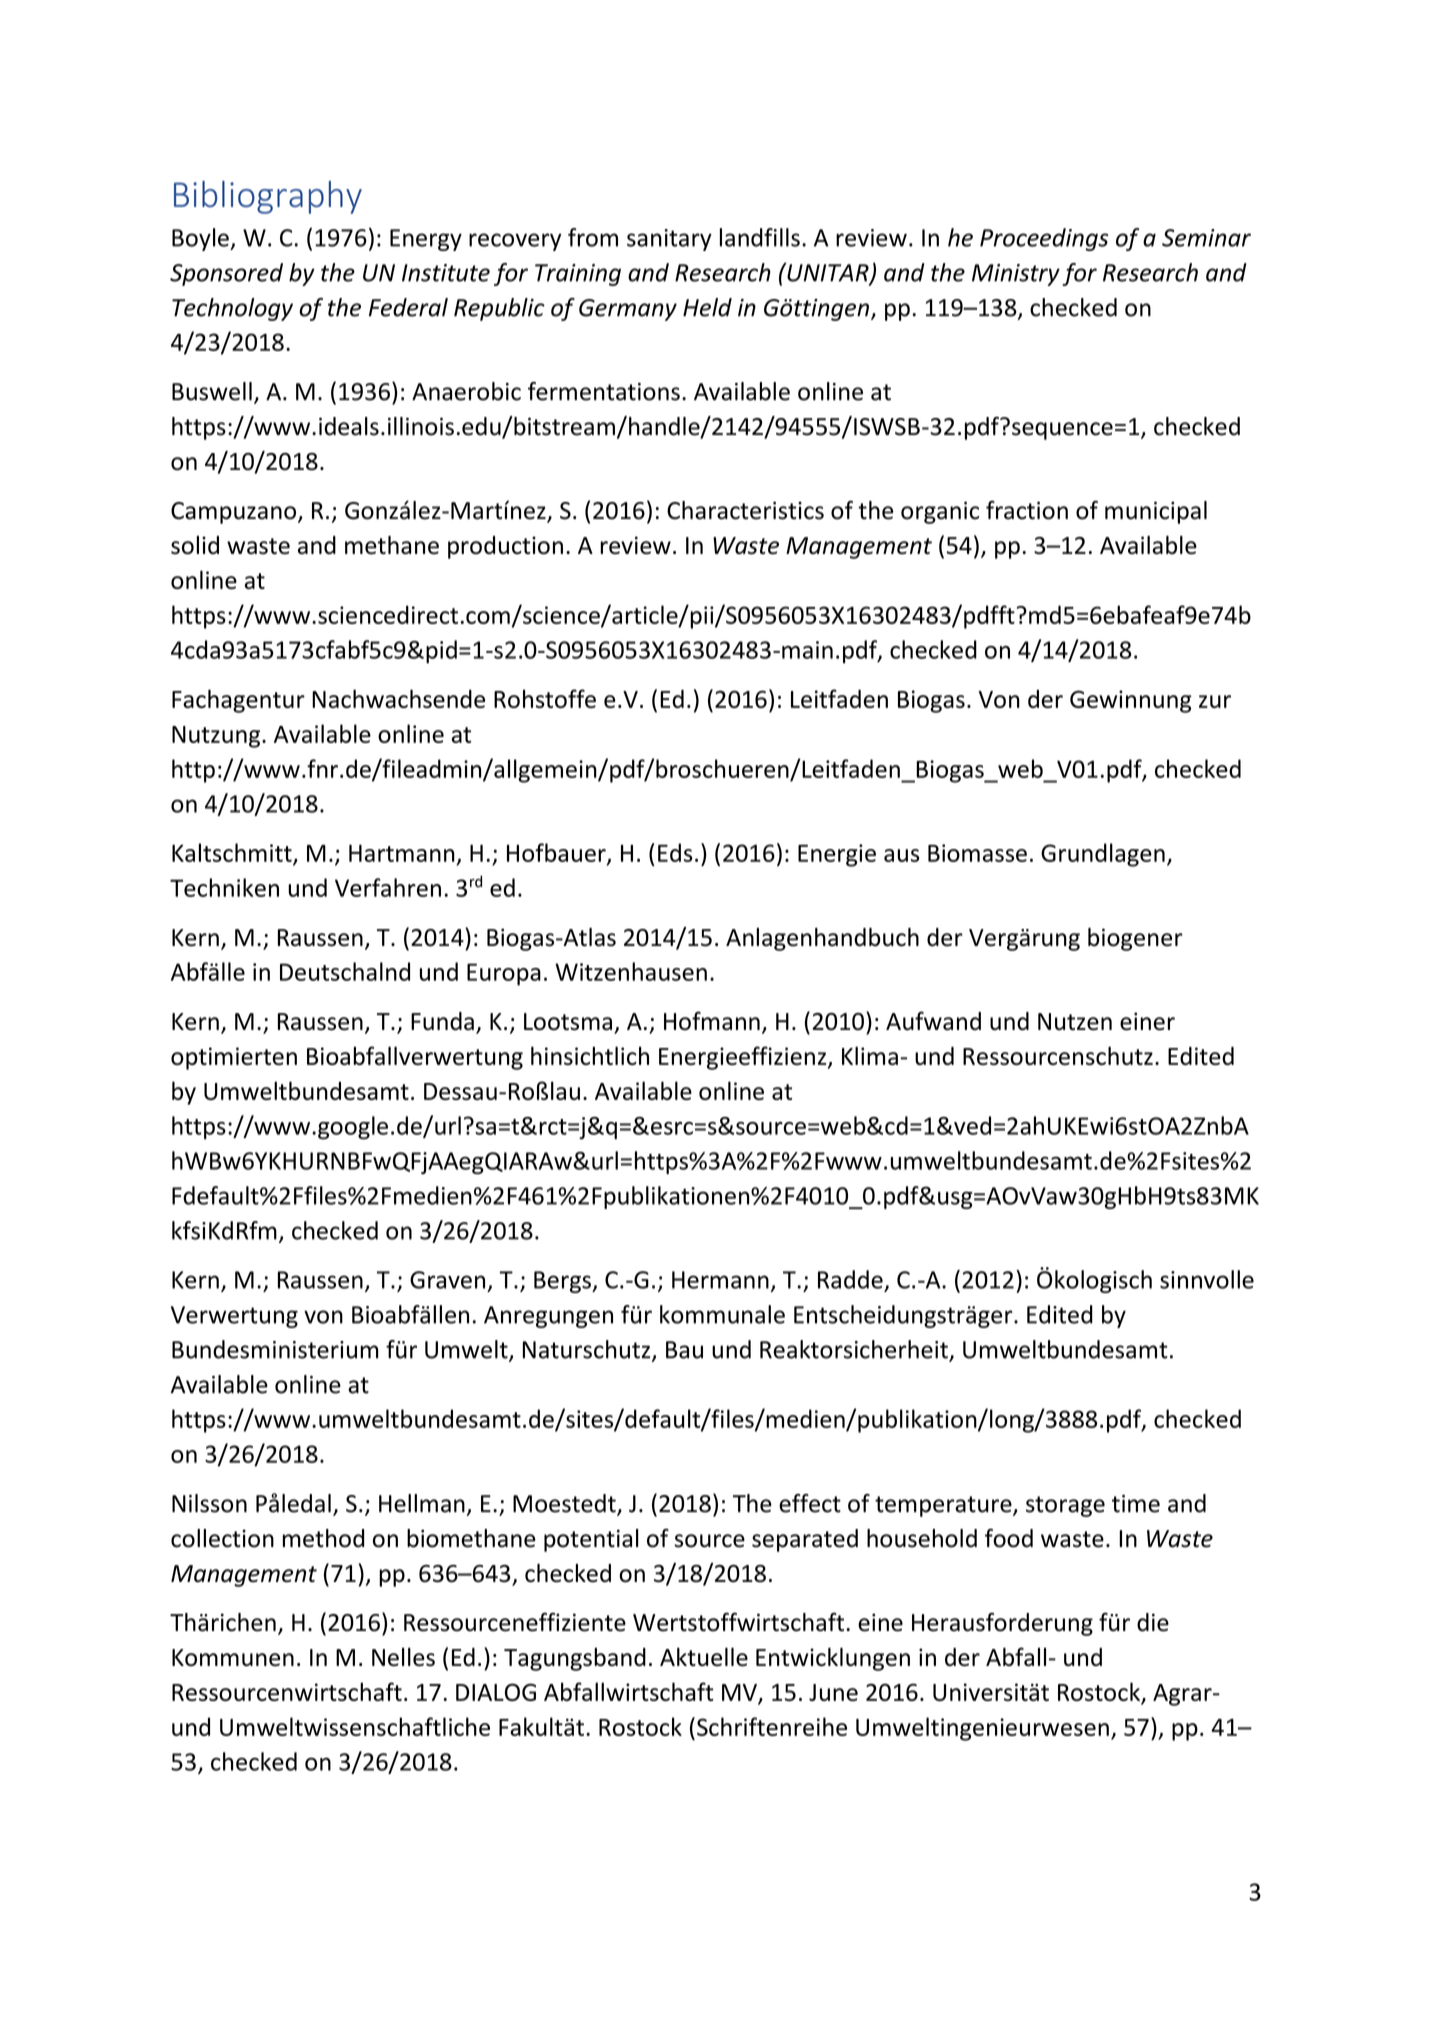 Image resolution: width=1432 pixels, height=2025 pixels. What do you see at coordinates (1215, 701) in the screenshot?
I see `zur` at bounding box center [1215, 701].
